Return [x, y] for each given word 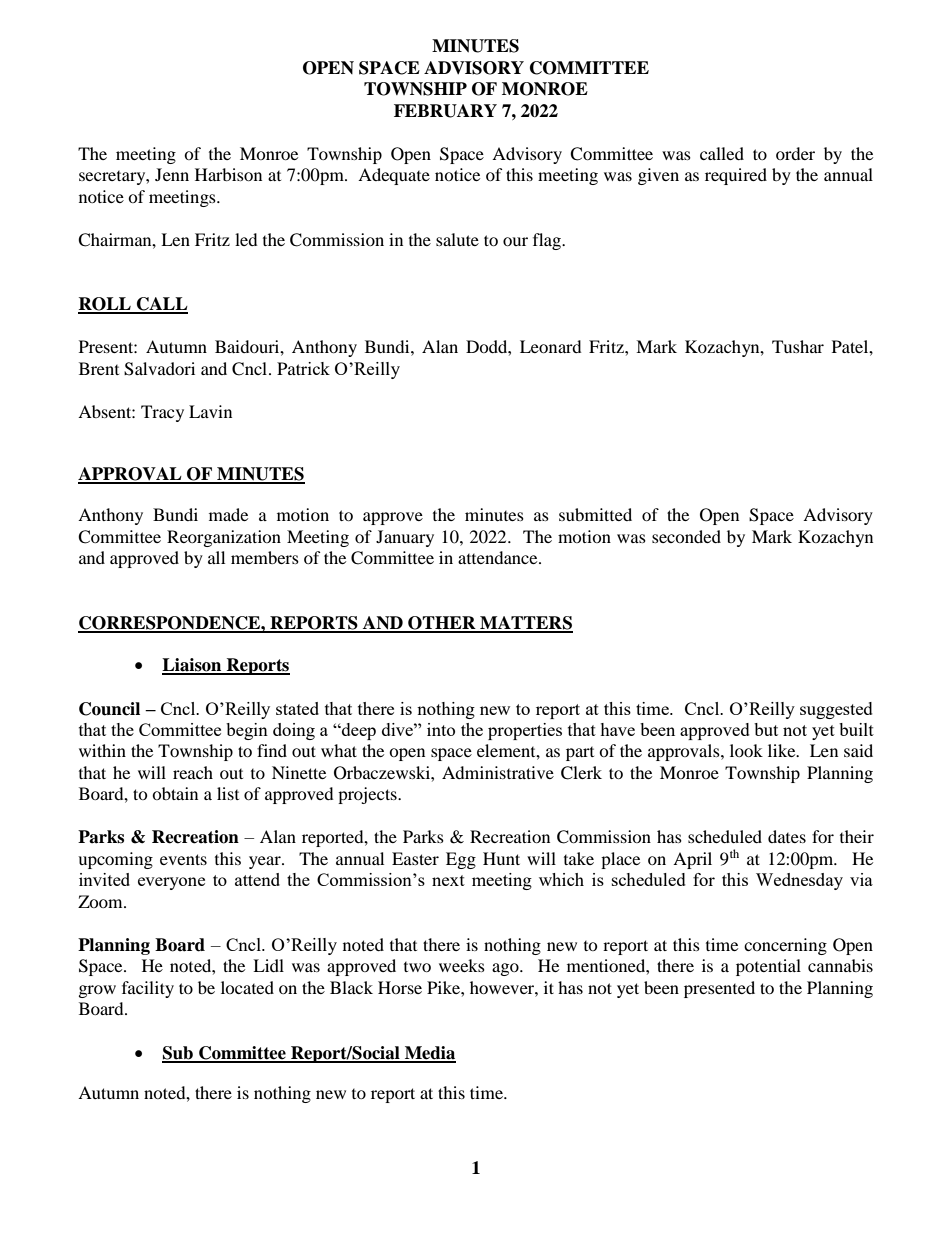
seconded [686, 536]
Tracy [162, 413]
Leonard [551, 346]
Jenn [172, 174]
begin [247, 731]
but [766, 729]
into [441, 729]
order [795, 153]
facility [148, 989]
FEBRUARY [445, 111]
